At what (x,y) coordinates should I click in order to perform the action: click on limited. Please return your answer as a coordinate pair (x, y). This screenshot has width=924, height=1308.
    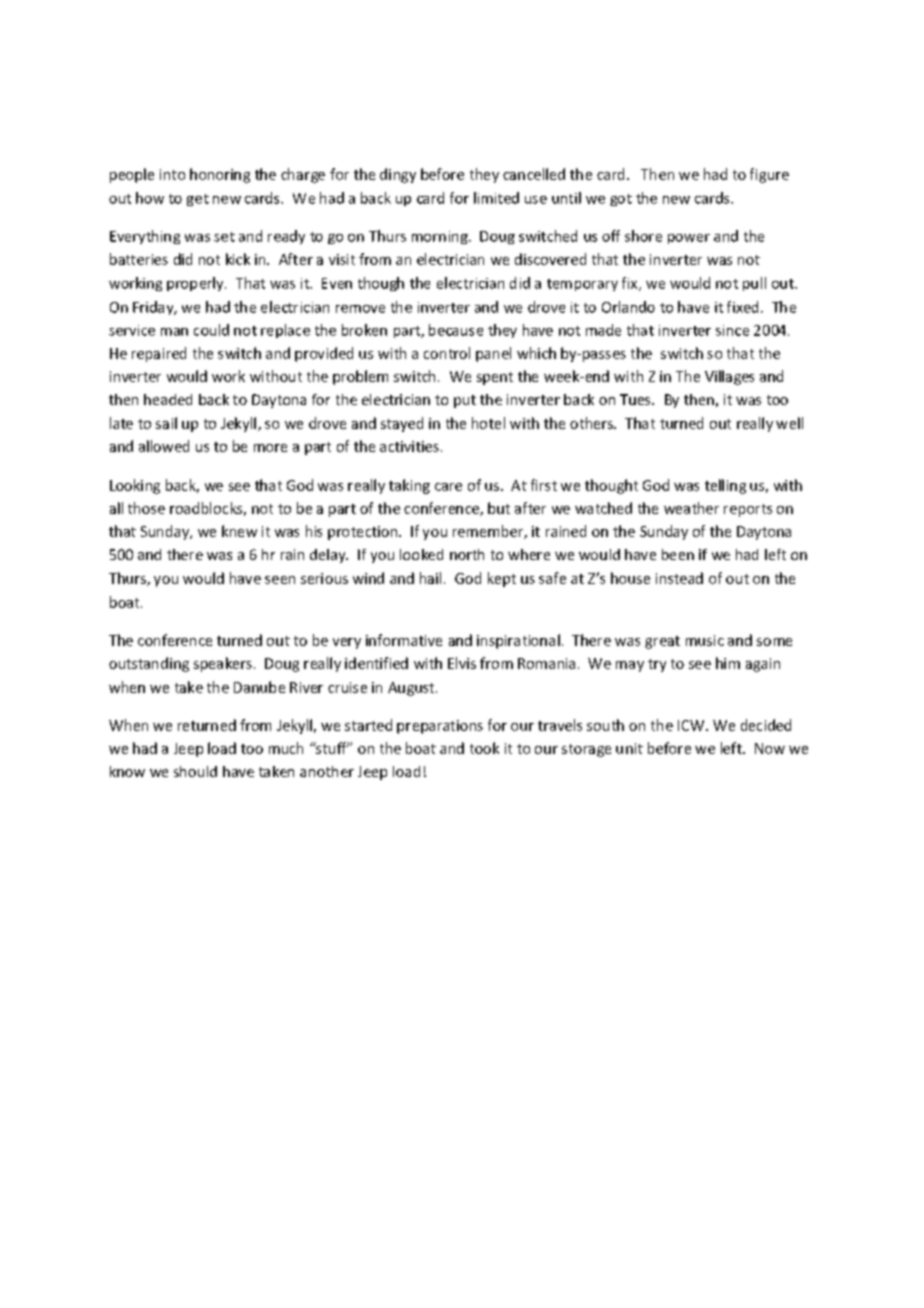
    Looking at the image, I should click on (496, 198).
